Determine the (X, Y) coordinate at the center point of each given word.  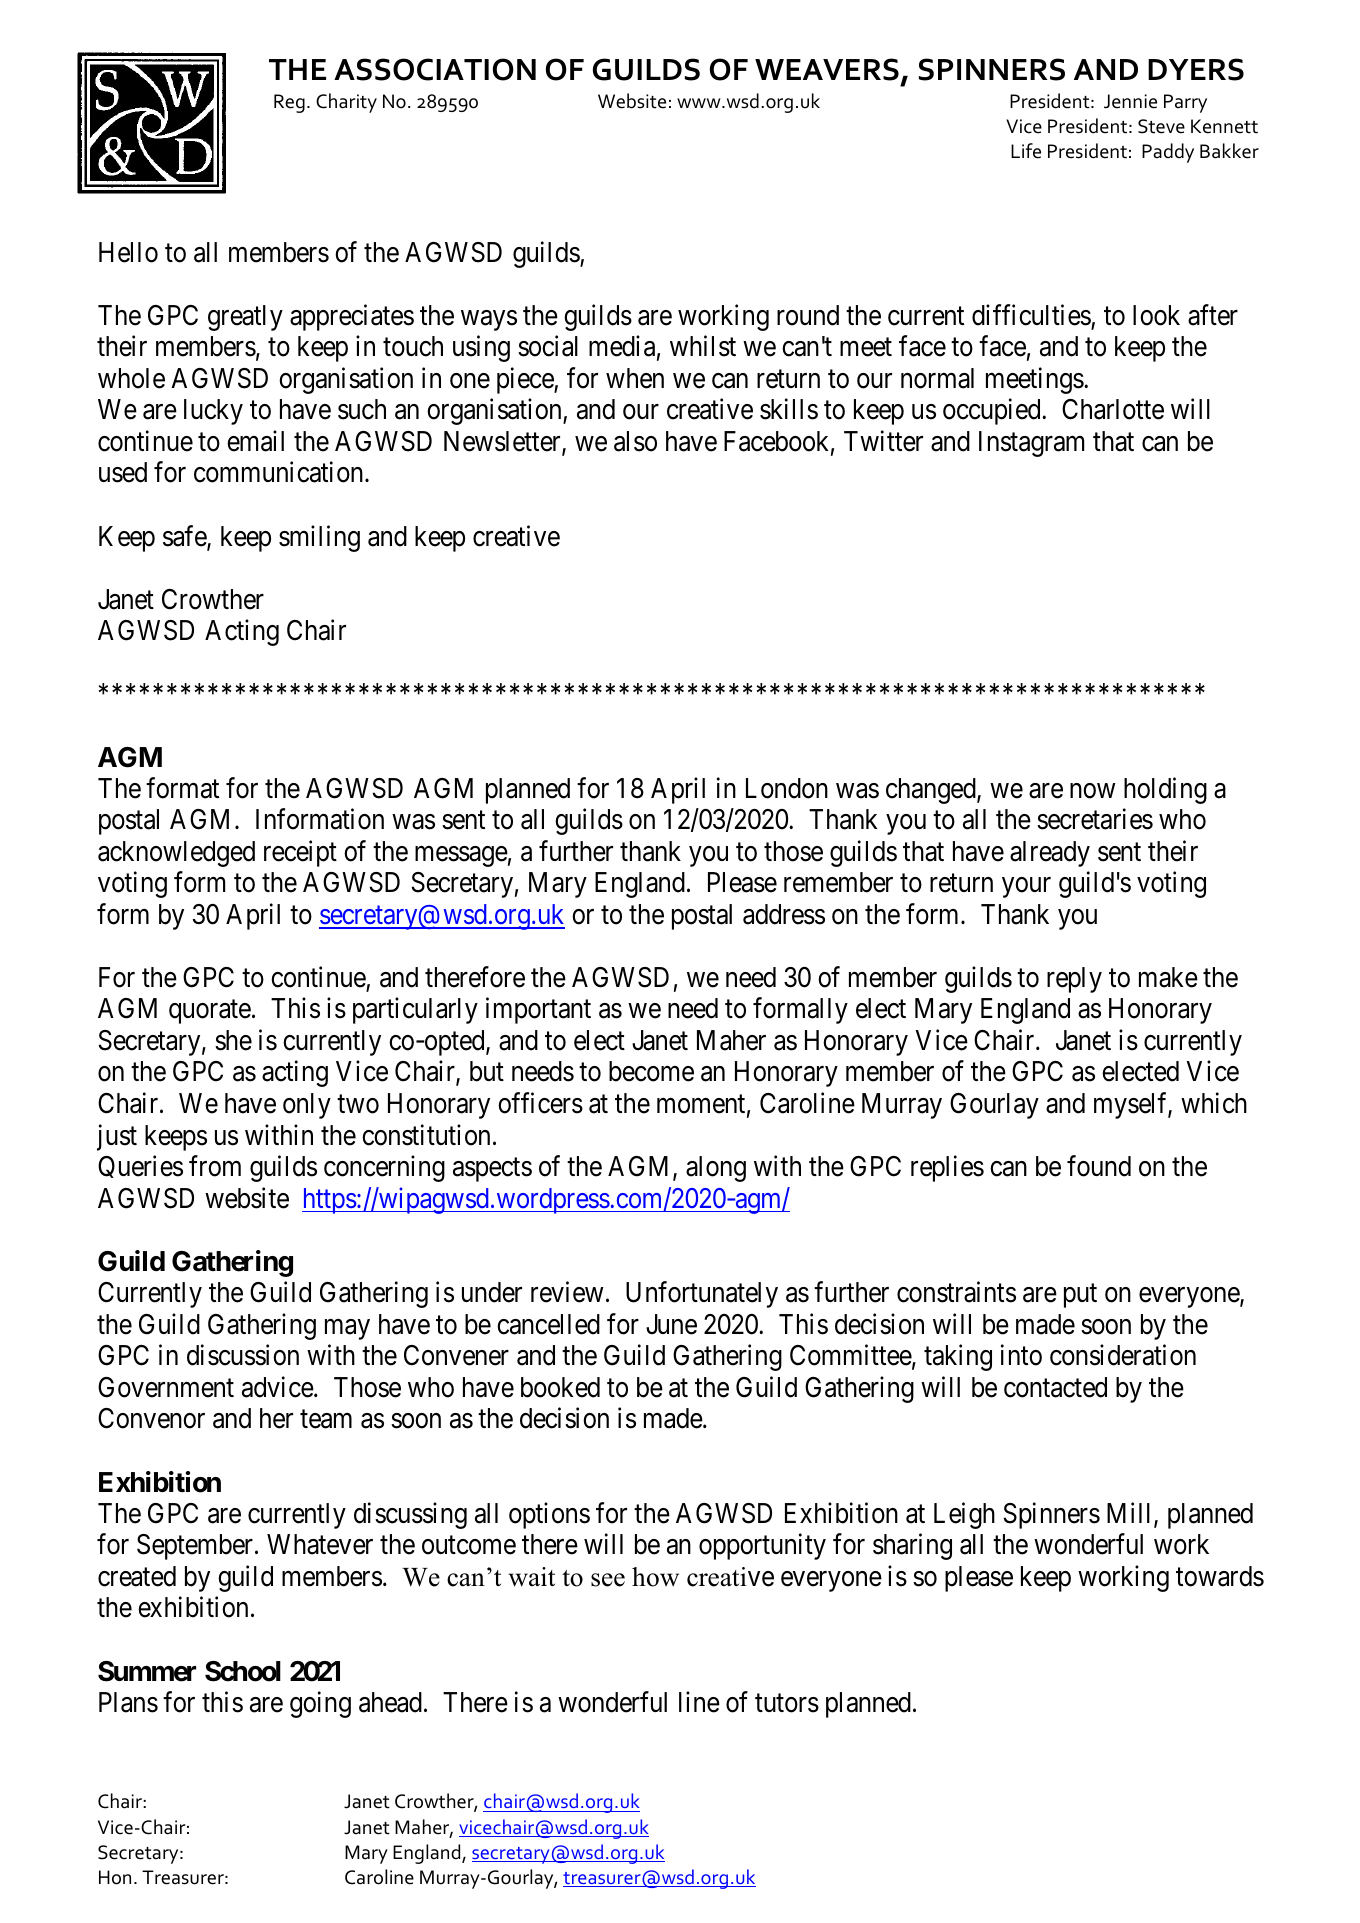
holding (1165, 790)
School (243, 1671)
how (655, 1577)
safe (185, 537)
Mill (1131, 1514)
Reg (289, 103)
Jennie (1130, 101)
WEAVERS (827, 69)
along (716, 1169)
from (215, 1166)
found (1099, 1166)
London (787, 788)
